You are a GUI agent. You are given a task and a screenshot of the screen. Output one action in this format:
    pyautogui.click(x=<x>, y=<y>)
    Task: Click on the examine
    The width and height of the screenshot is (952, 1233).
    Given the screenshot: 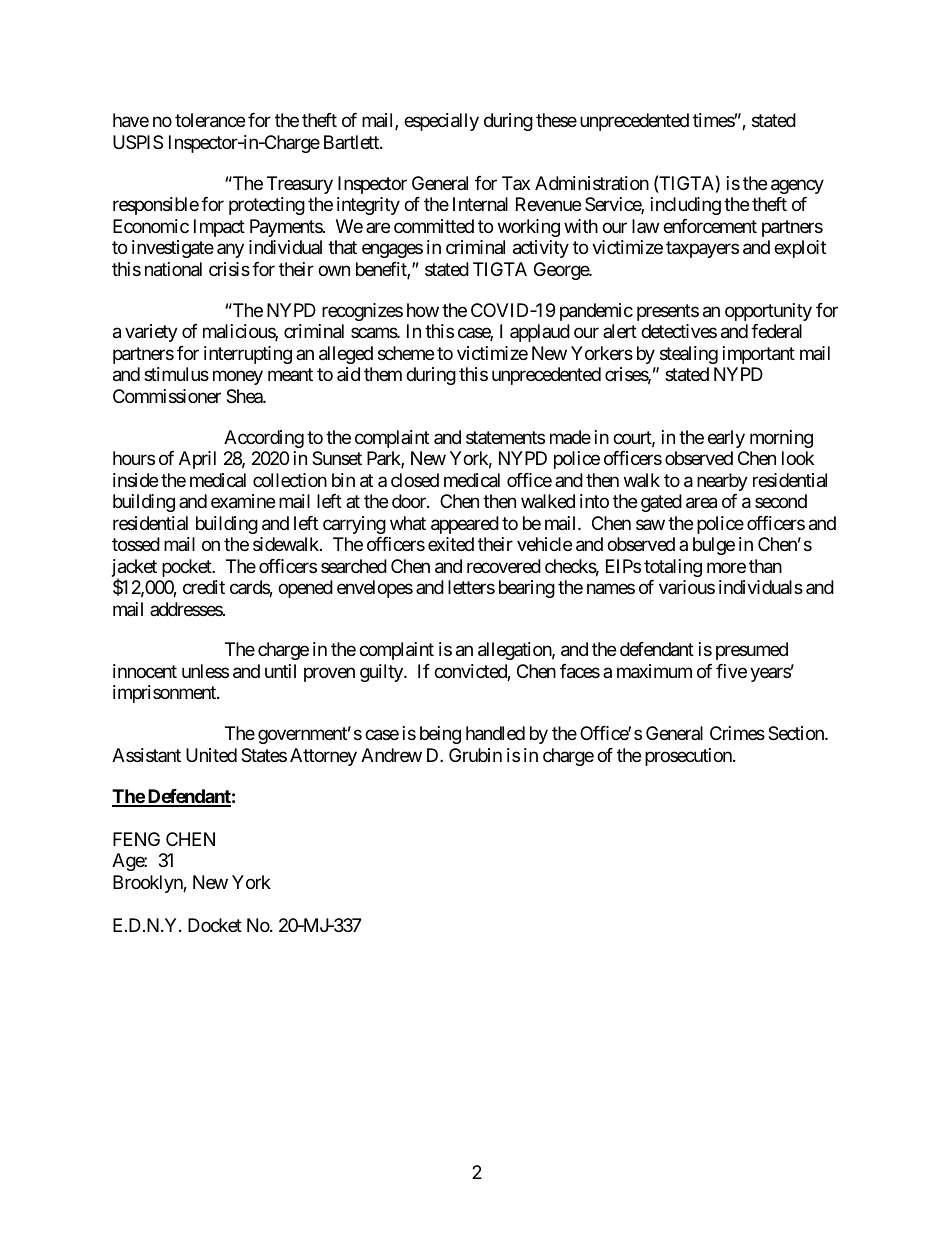 What is the action you would take?
    pyautogui.click(x=243, y=501)
